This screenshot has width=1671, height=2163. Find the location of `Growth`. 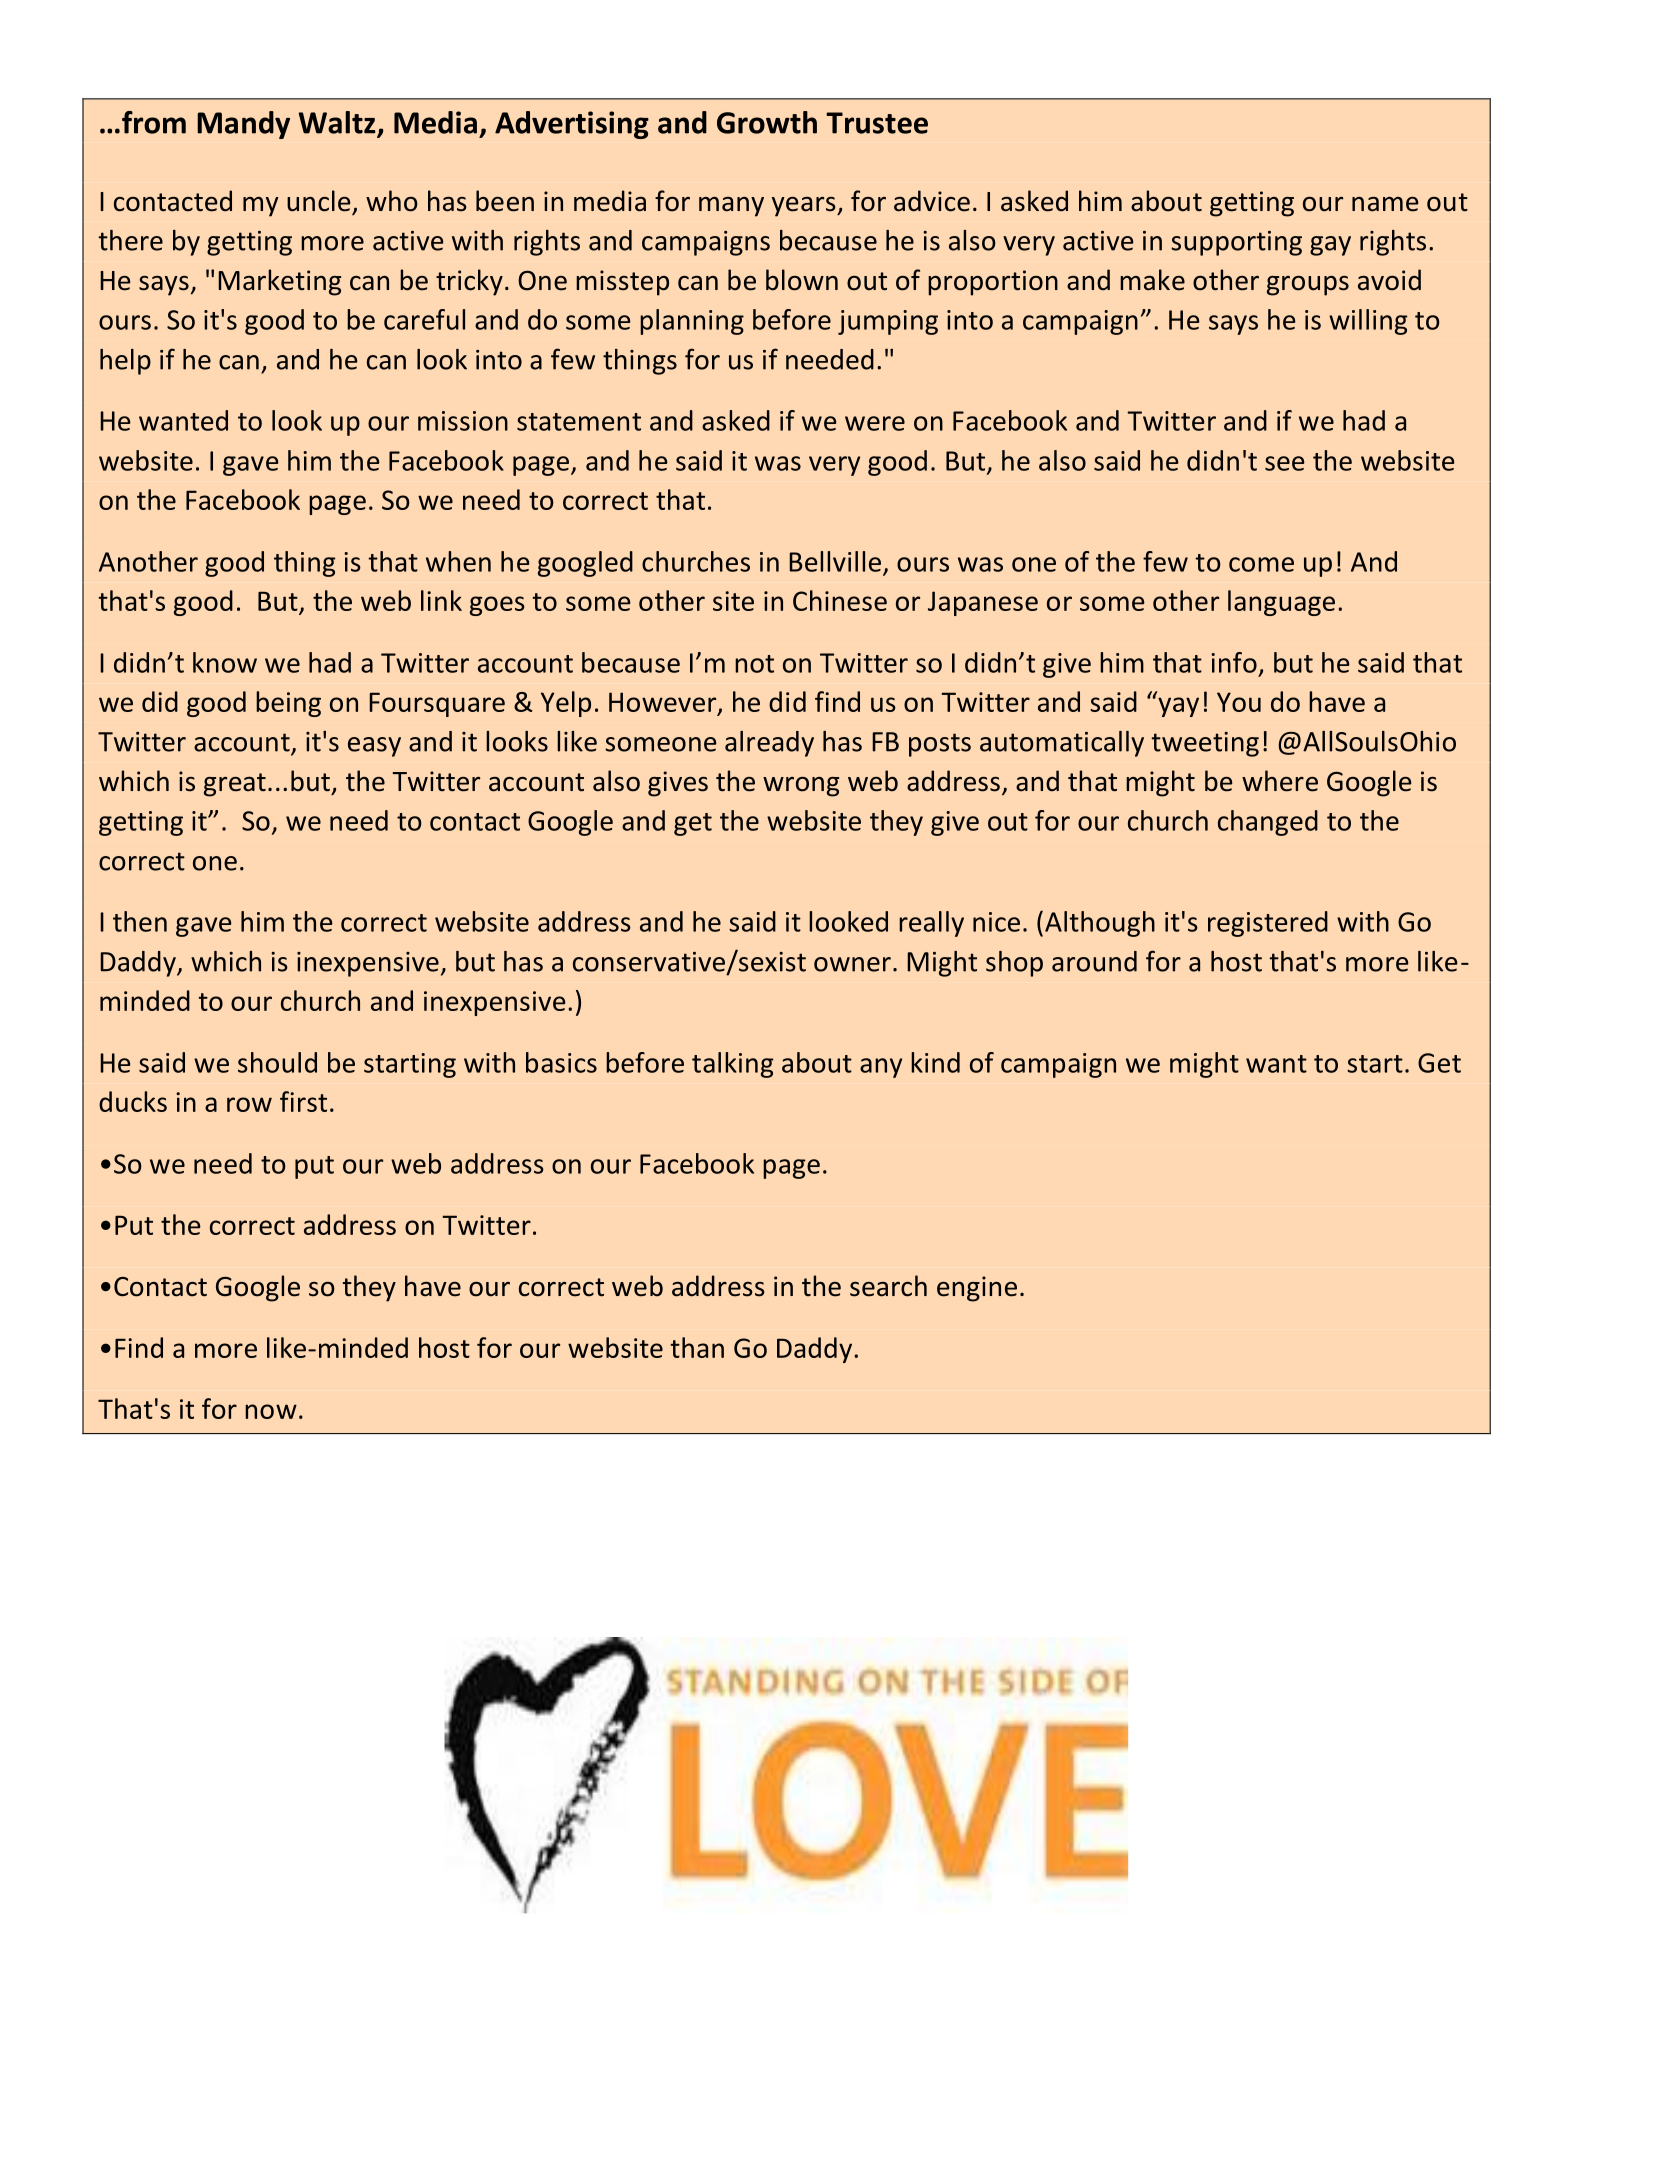

Growth is located at coordinates (767, 122).
